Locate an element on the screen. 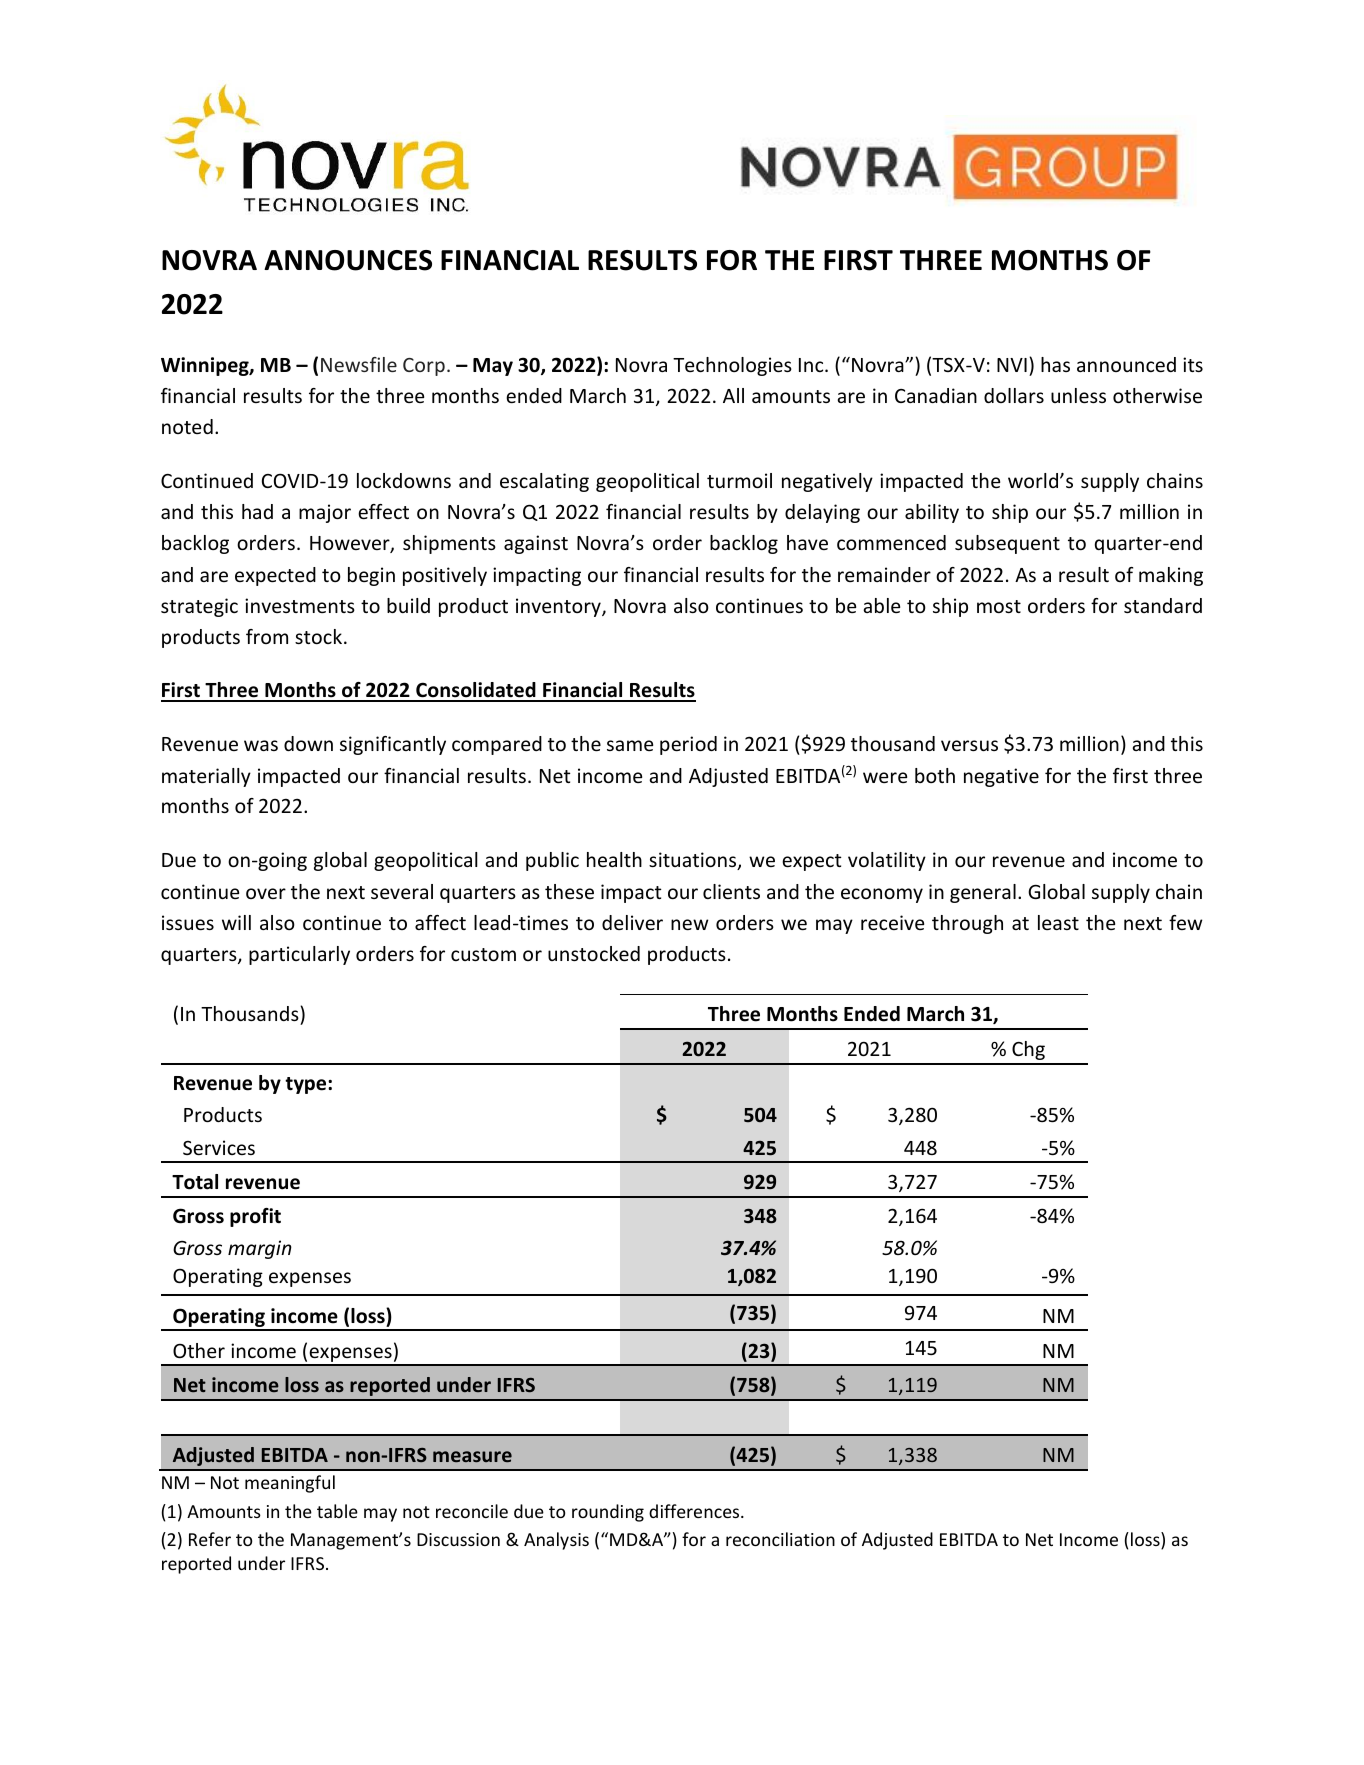 The width and height of the screenshot is (1364, 1765). profit is located at coordinates (255, 1217).
